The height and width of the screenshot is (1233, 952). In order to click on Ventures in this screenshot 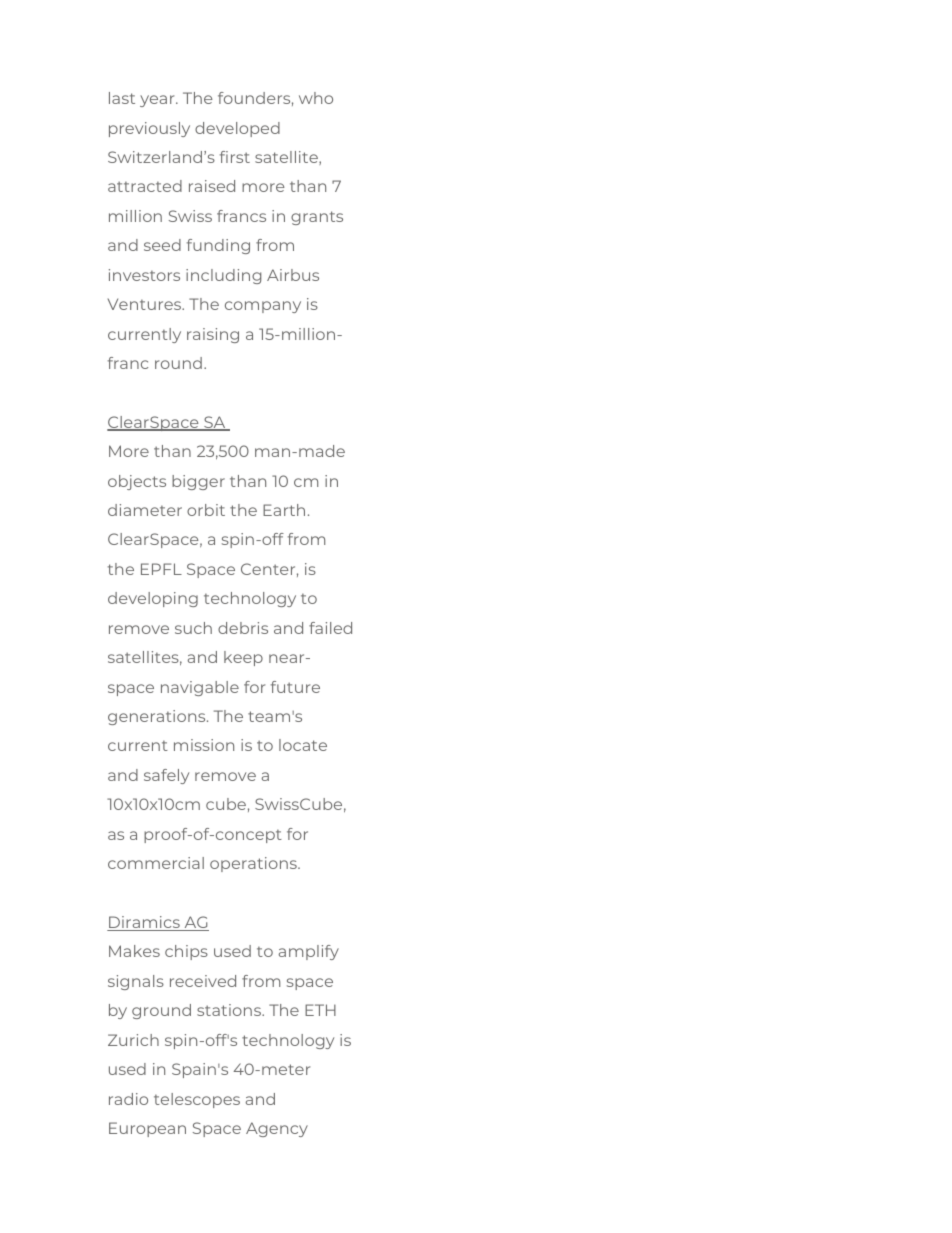, I will do `click(146, 304)`.
